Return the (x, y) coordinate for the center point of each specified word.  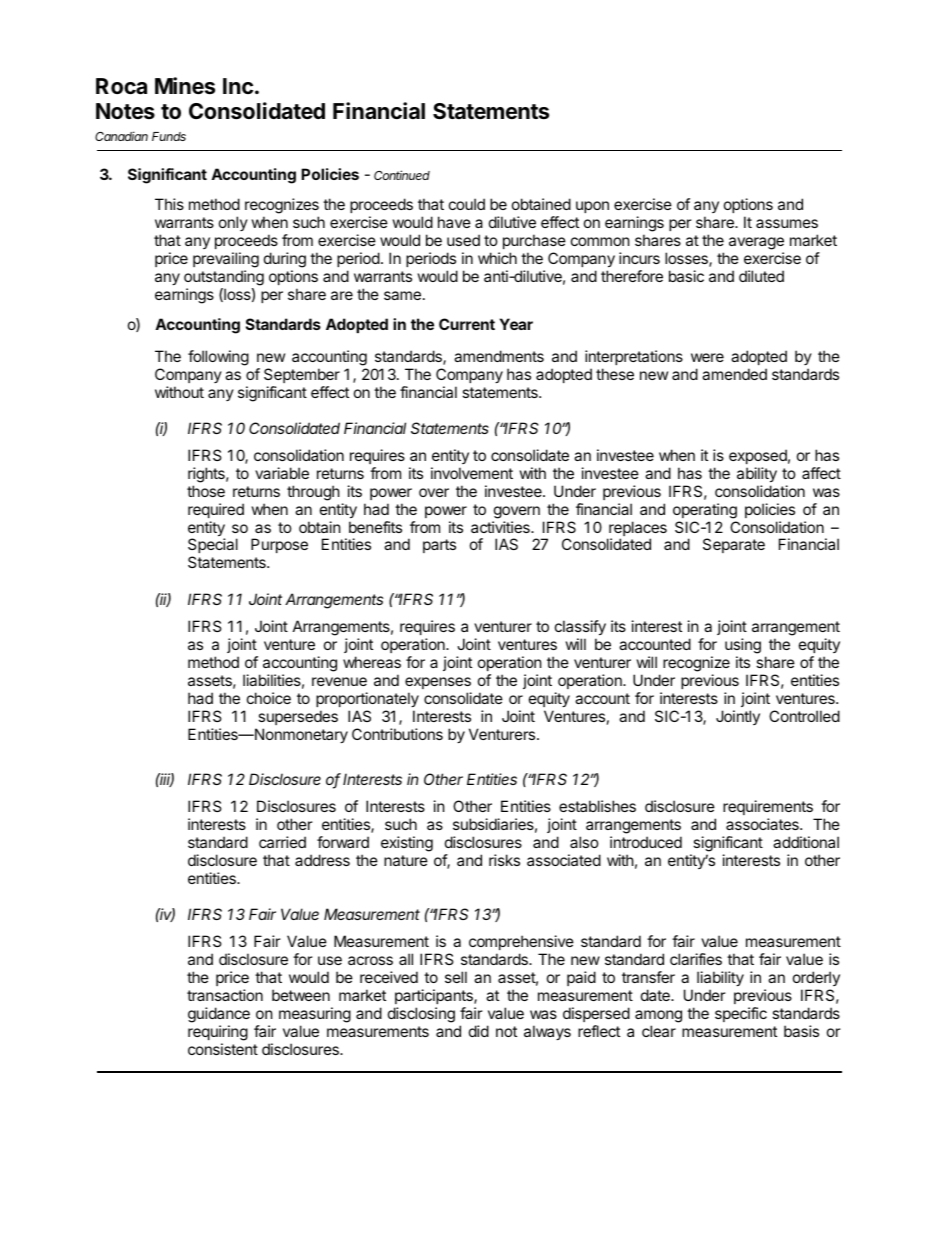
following (218, 358)
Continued (402, 175)
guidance (219, 1015)
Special (213, 545)
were (707, 357)
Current (467, 324)
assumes (787, 223)
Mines (185, 86)
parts (439, 546)
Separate (734, 545)
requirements (768, 807)
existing (407, 844)
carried (282, 842)
